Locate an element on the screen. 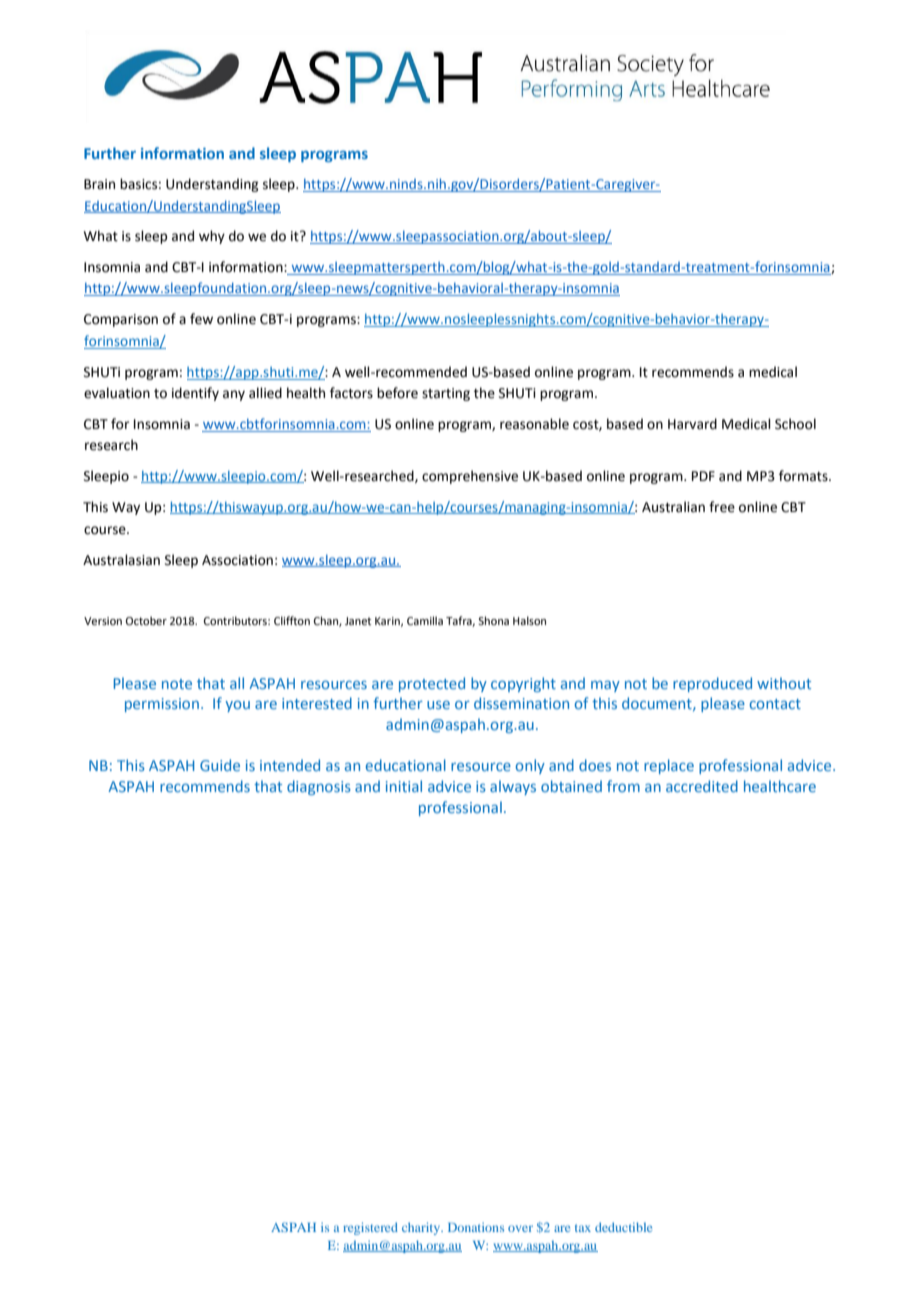 Image resolution: width=924 pixels, height=1308 pixels. Harvard is located at coordinates (692, 424).
